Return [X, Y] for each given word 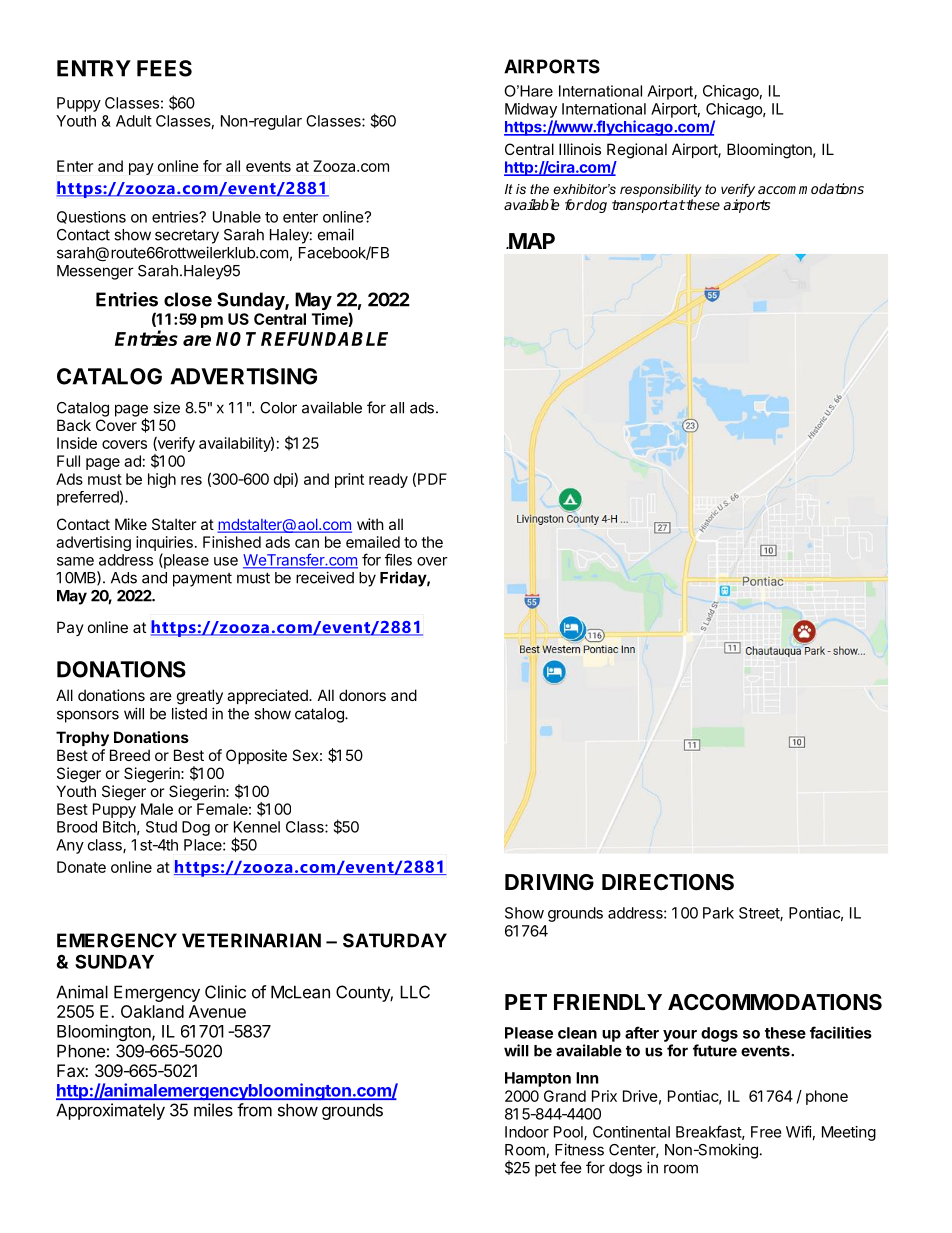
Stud [161, 827]
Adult [134, 121]
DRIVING [549, 882]
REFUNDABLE [324, 339]
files [398, 559]
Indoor [527, 1132]
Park [718, 913]
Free [766, 1132]
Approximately [110, 1111]
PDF [432, 479]
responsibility [660, 190]
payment [202, 580]
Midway [531, 110]
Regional [637, 151]
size [166, 407]
